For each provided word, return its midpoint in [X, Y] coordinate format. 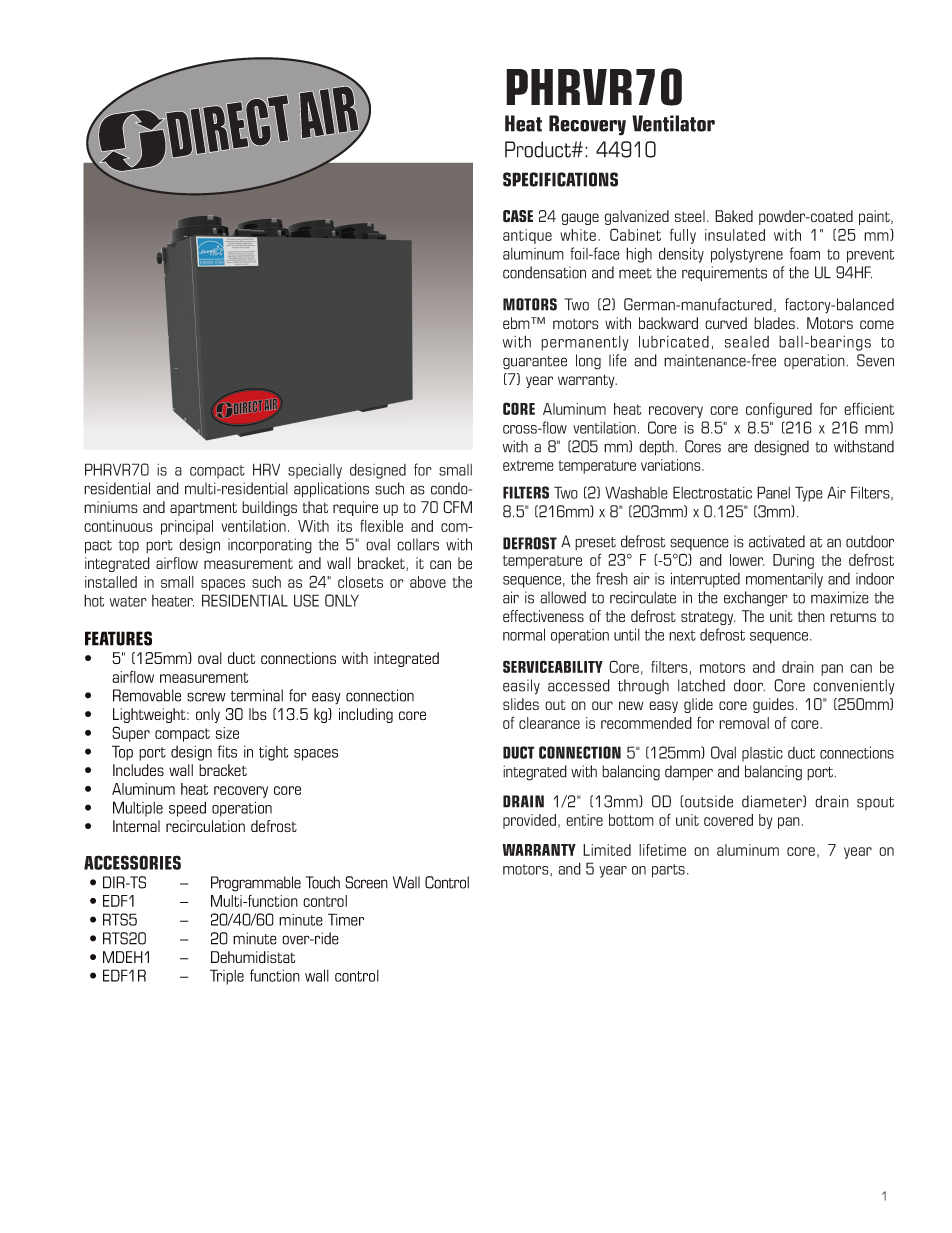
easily [521, 687]
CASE [518, 216]
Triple [227, 977]
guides [773, 705]
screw [206, 697]
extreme [528, 465]
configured [779, 410]
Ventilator [673, 123]
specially [315, 471]
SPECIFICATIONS [560, 179]
